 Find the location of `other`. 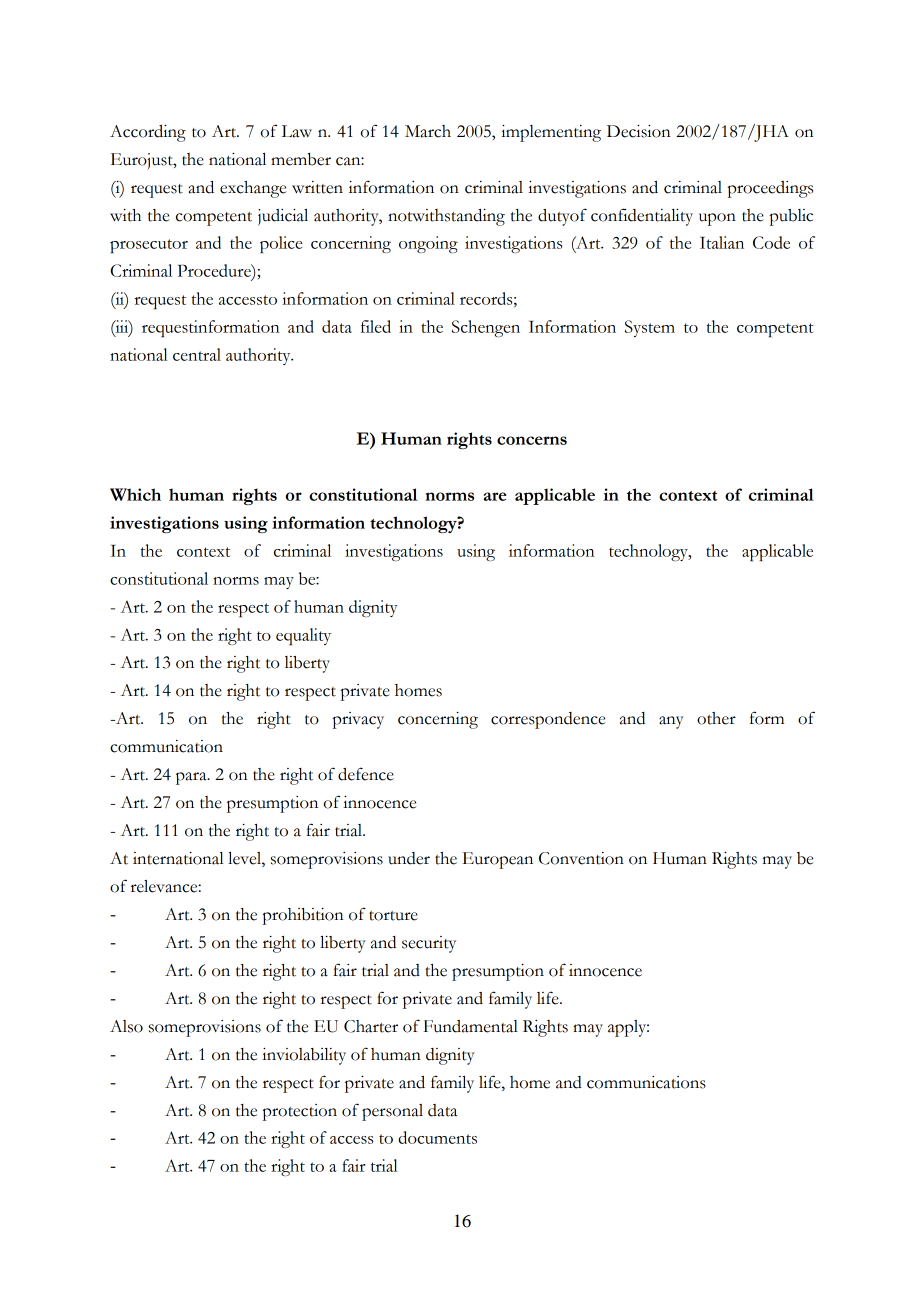

other is located at coordinates (716, 718).
